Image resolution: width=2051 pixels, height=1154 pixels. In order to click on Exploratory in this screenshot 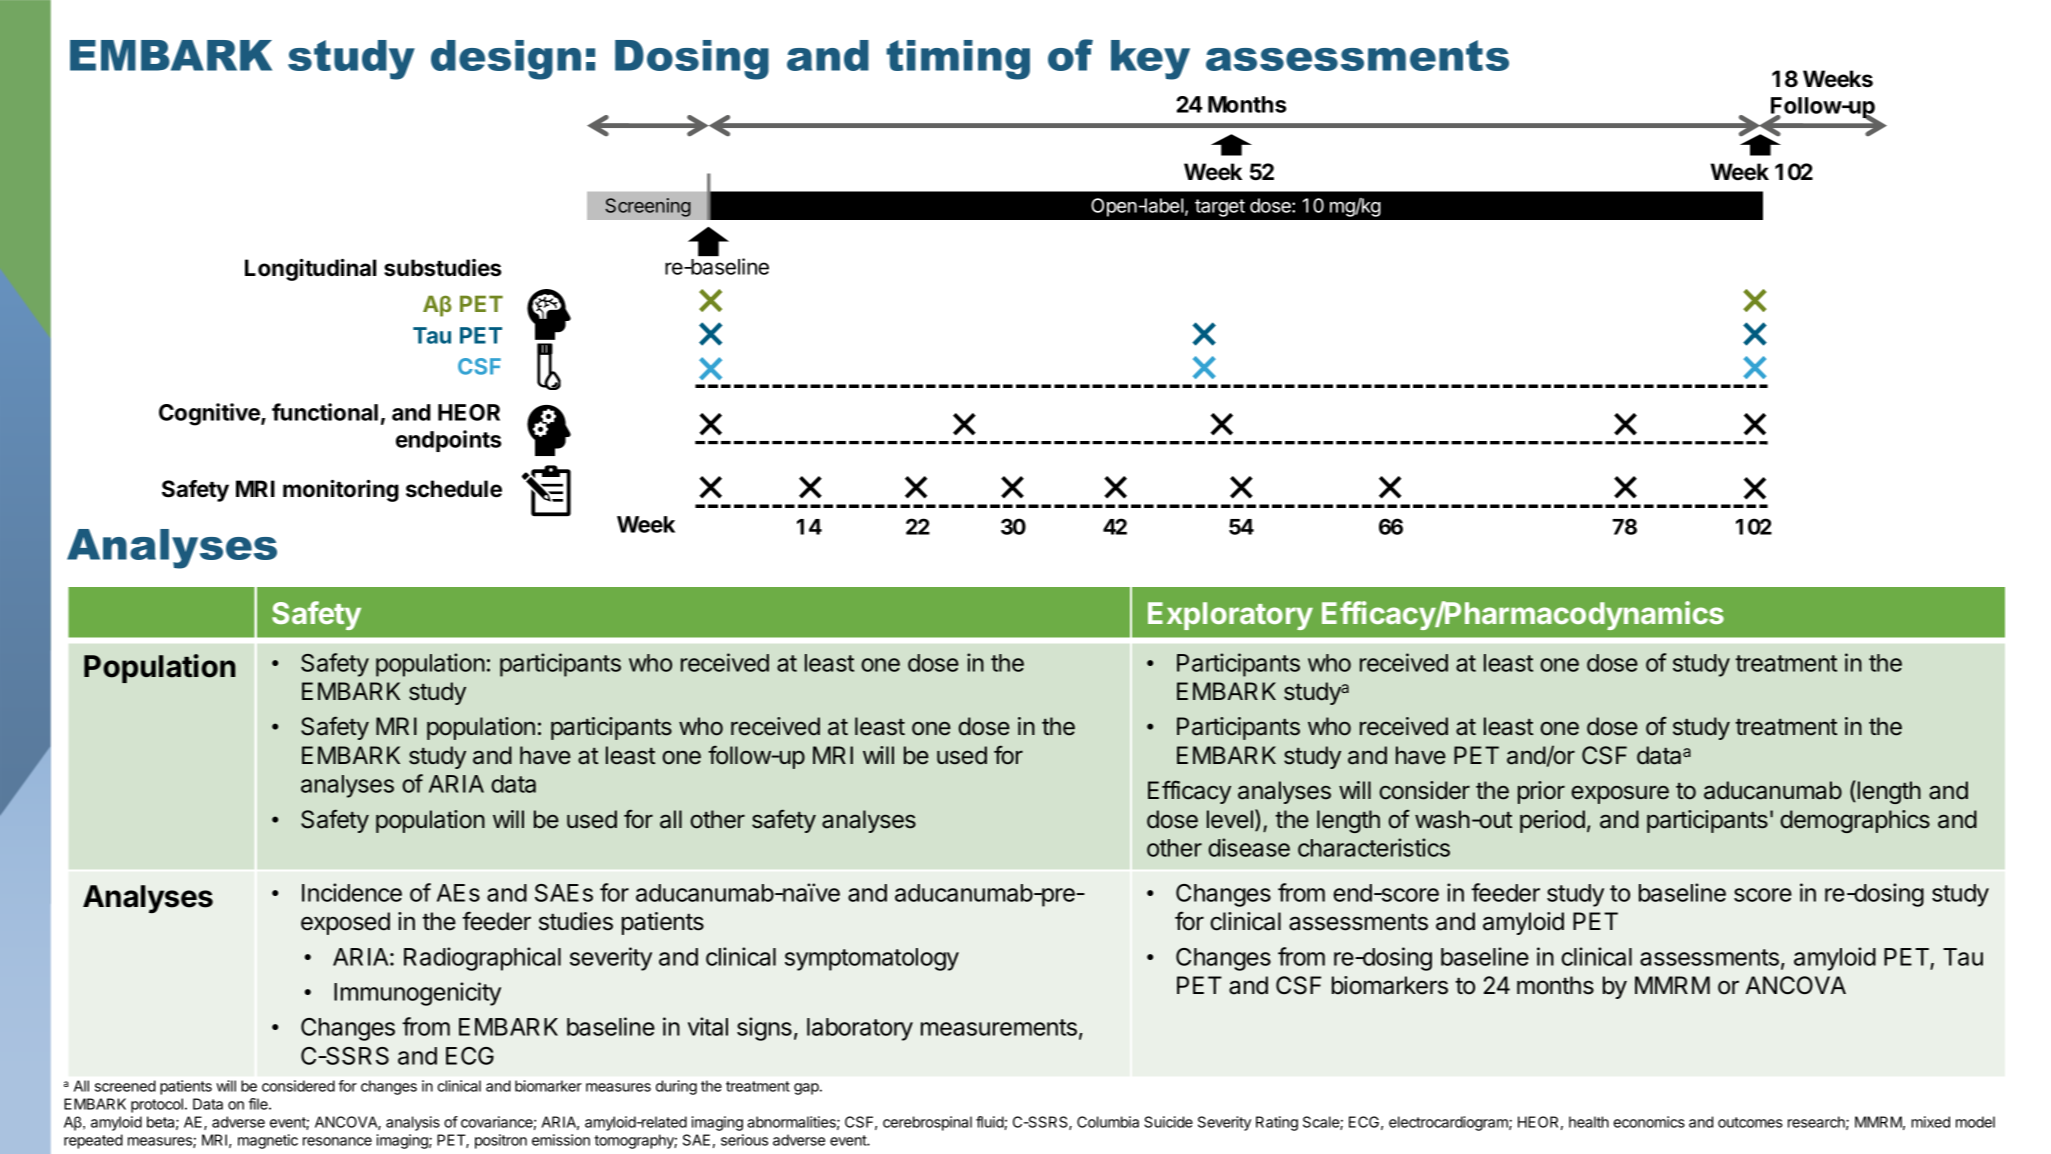, I will do `click(1230, 616)`.
